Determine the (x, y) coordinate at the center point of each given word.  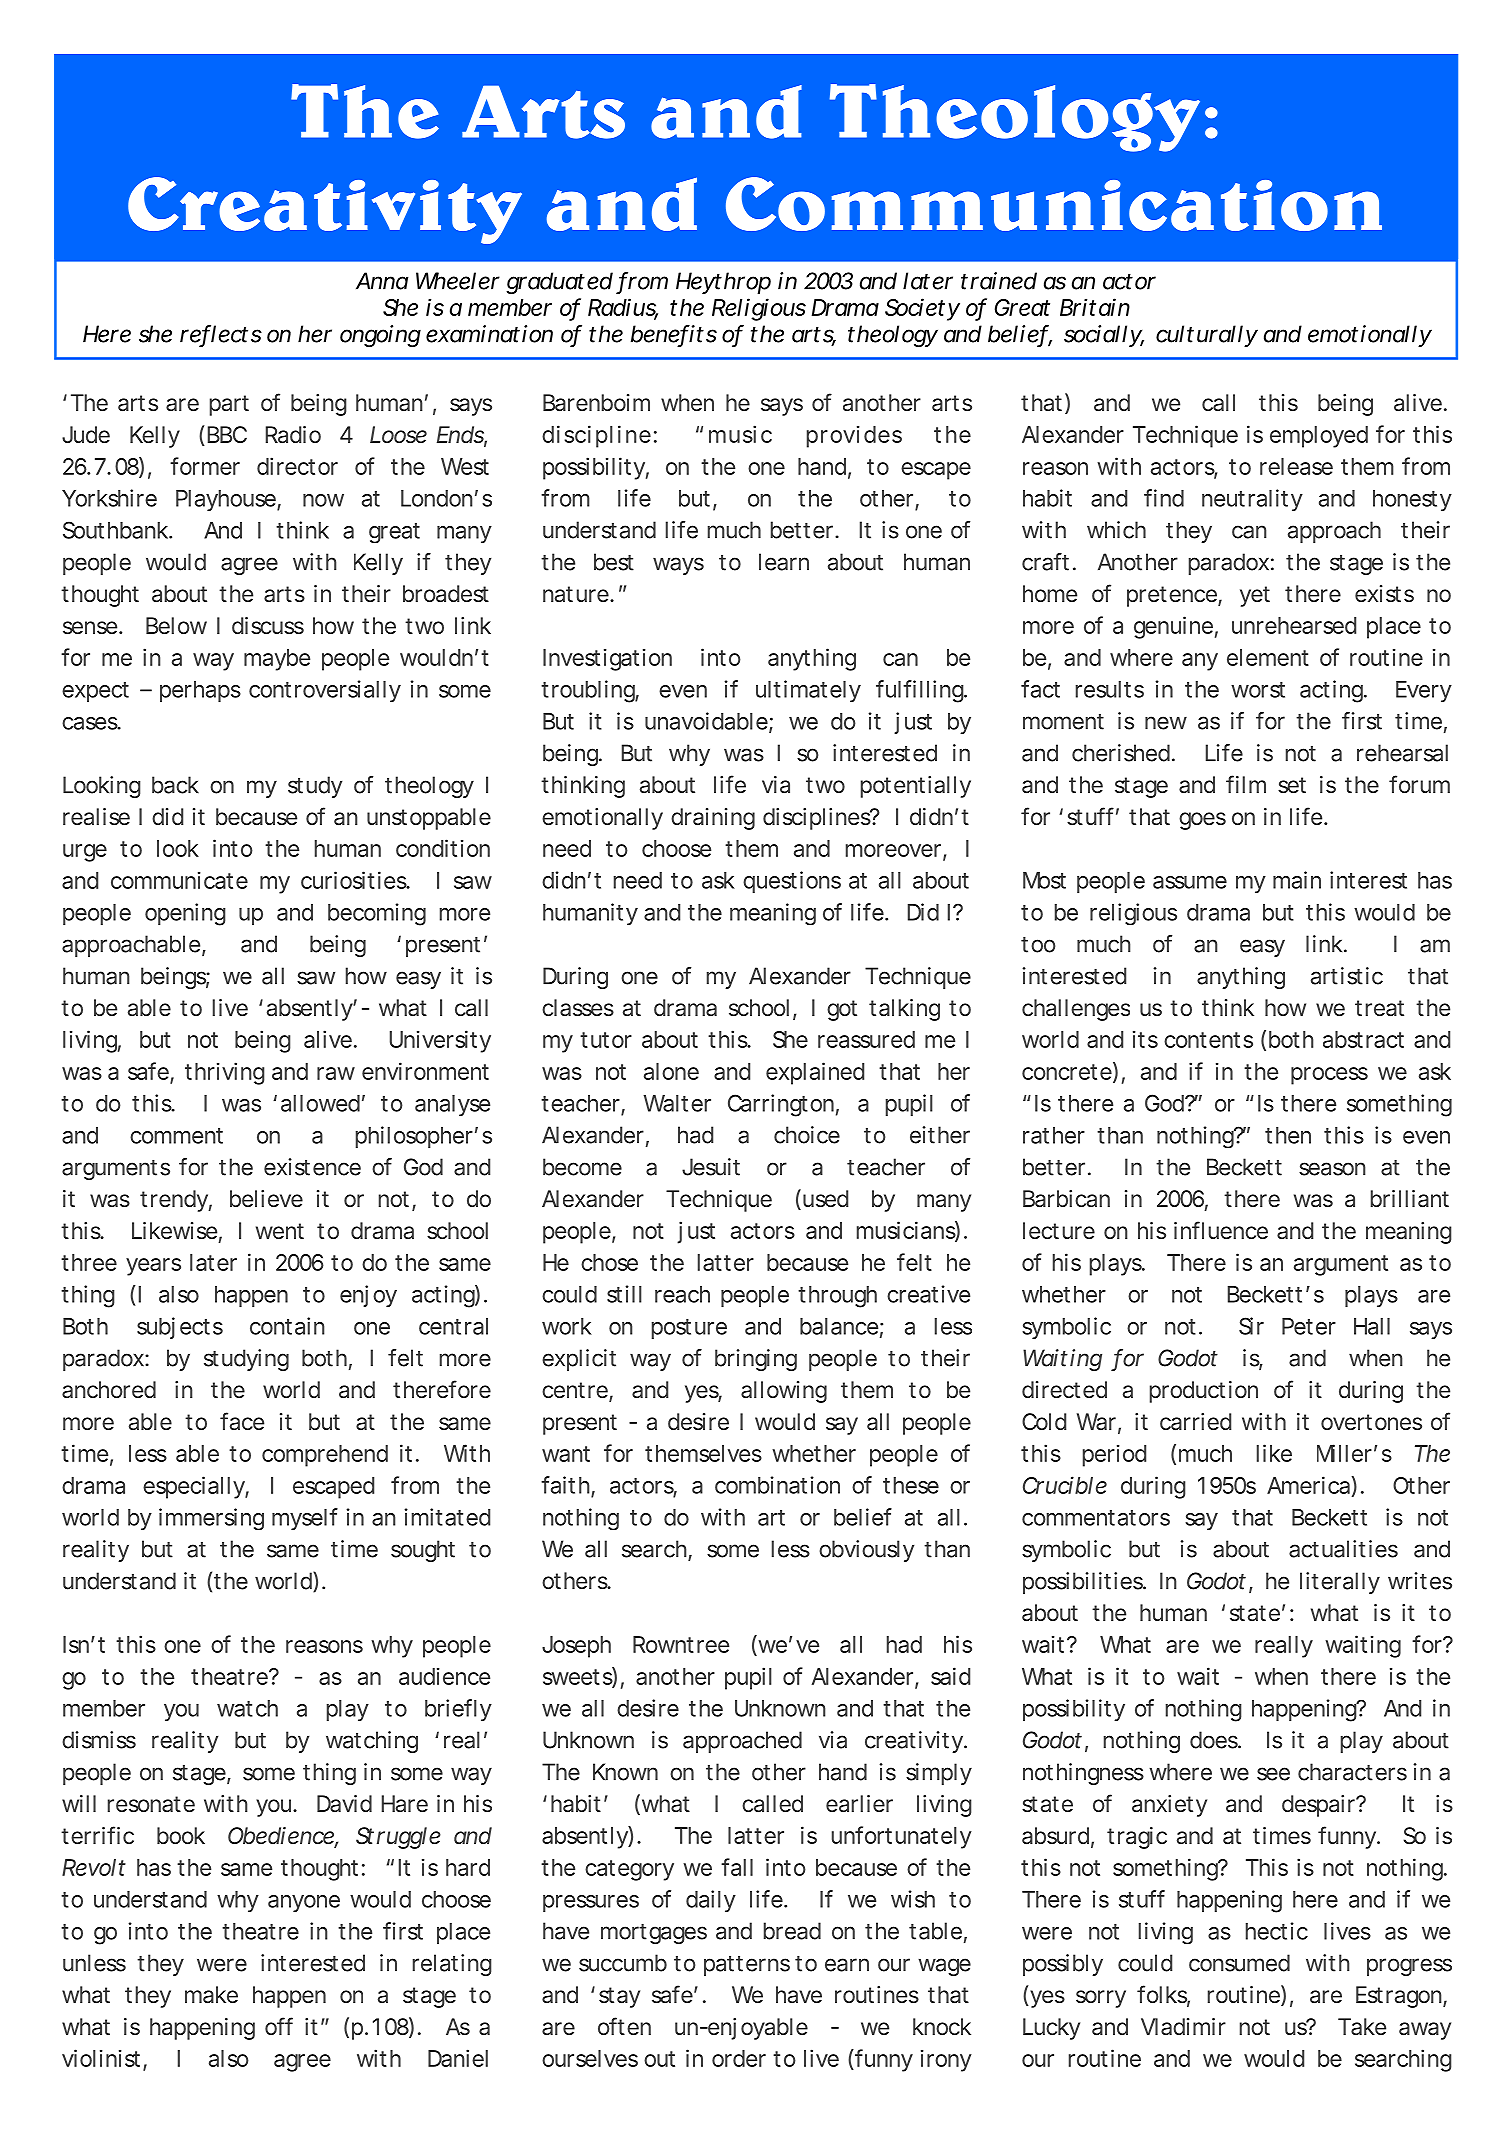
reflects (221, 335)
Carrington (781, 1105)
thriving (225, 1073)
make (211, 1995)
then (1288, 1135)
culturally (1207, 336)
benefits (674, 335)
